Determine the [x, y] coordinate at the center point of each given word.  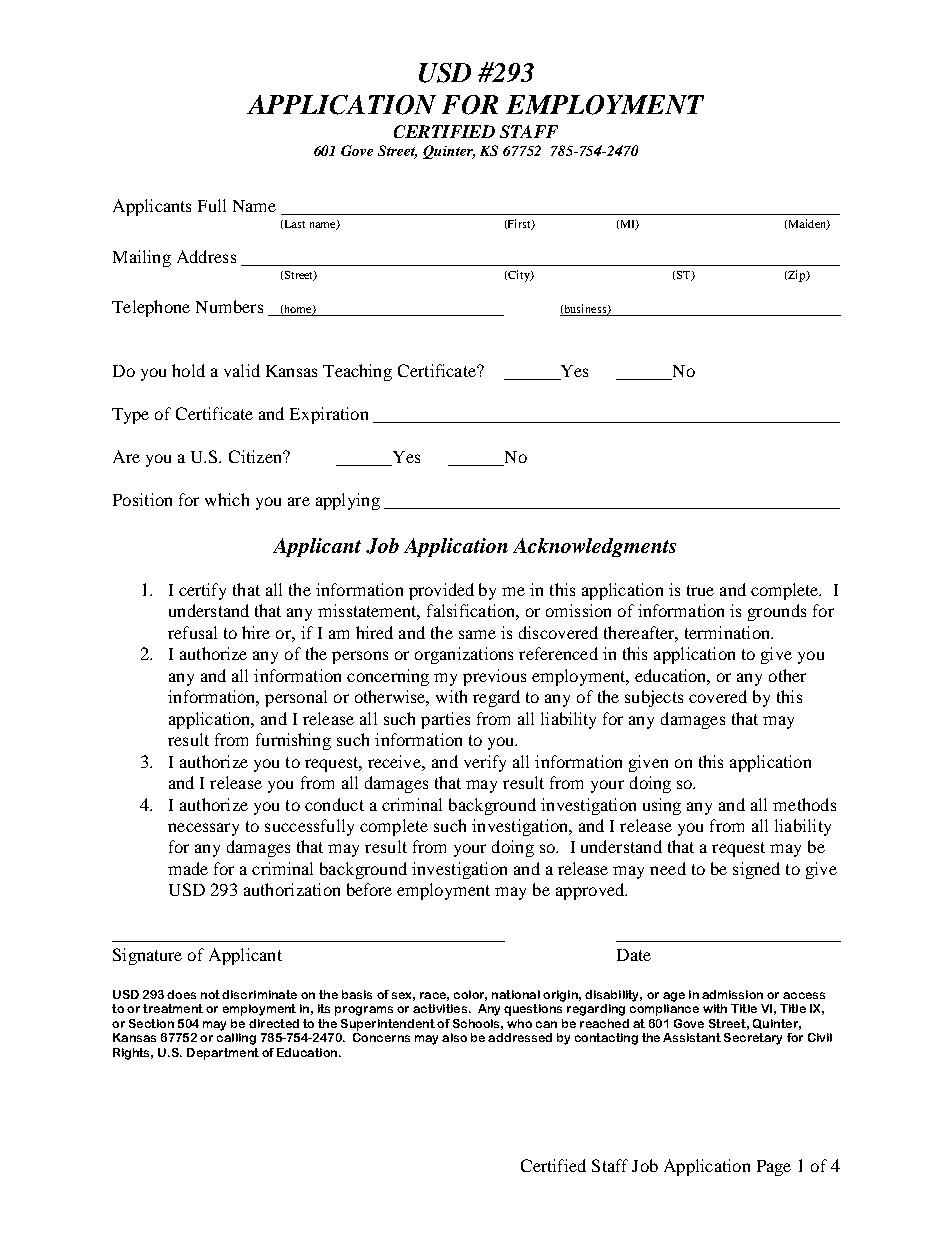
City [519, 276]
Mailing [142, 258]
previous [494, 677]
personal [296, 698]
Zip [797, 276]
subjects [654, 698]
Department [223, 1054]
